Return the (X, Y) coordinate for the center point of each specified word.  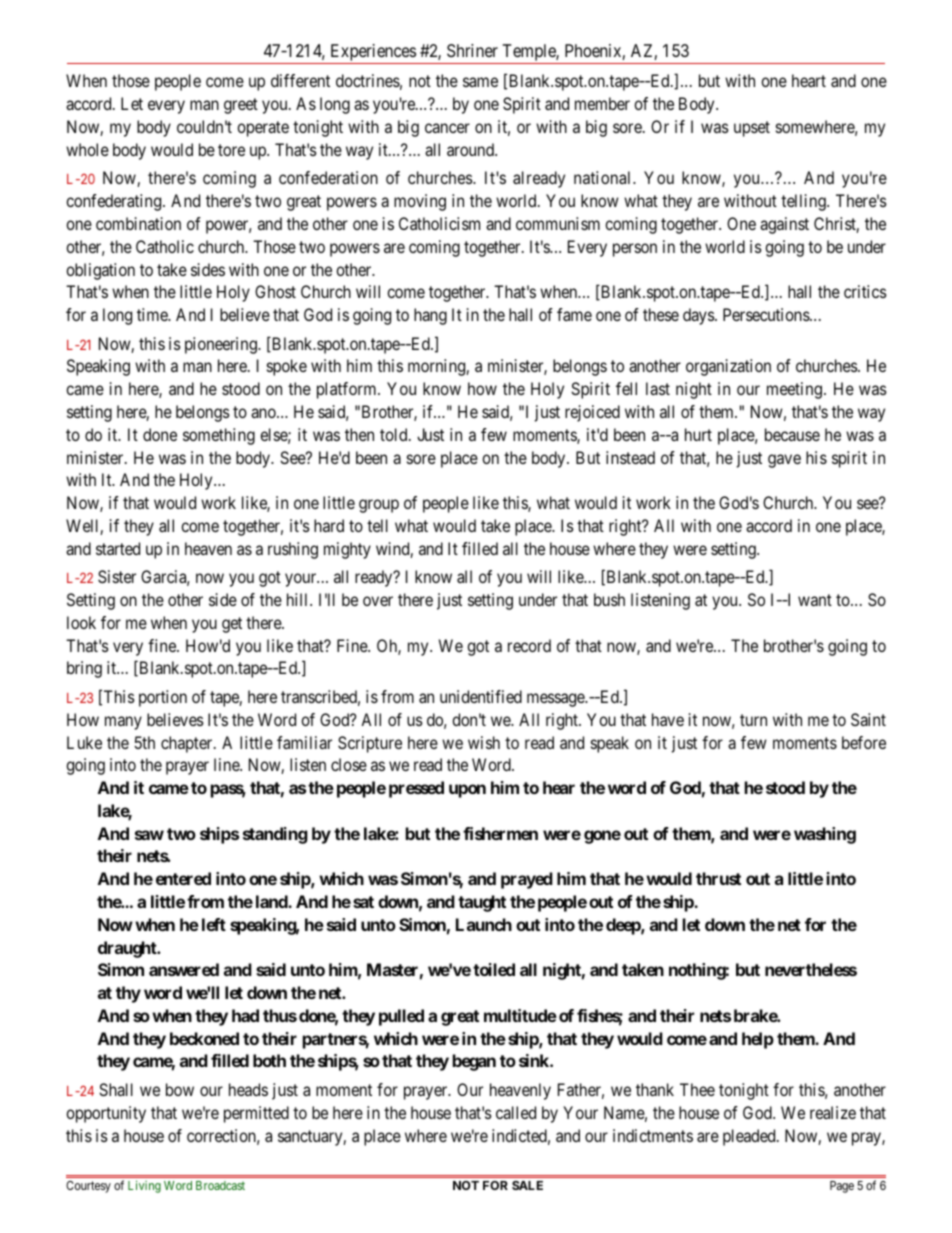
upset (752, 129)
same (480, 82)
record (529, 645)
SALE (527, 1185)
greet (241, 106)
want (815, 600)
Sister (117, 576)
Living (144, 1186)
